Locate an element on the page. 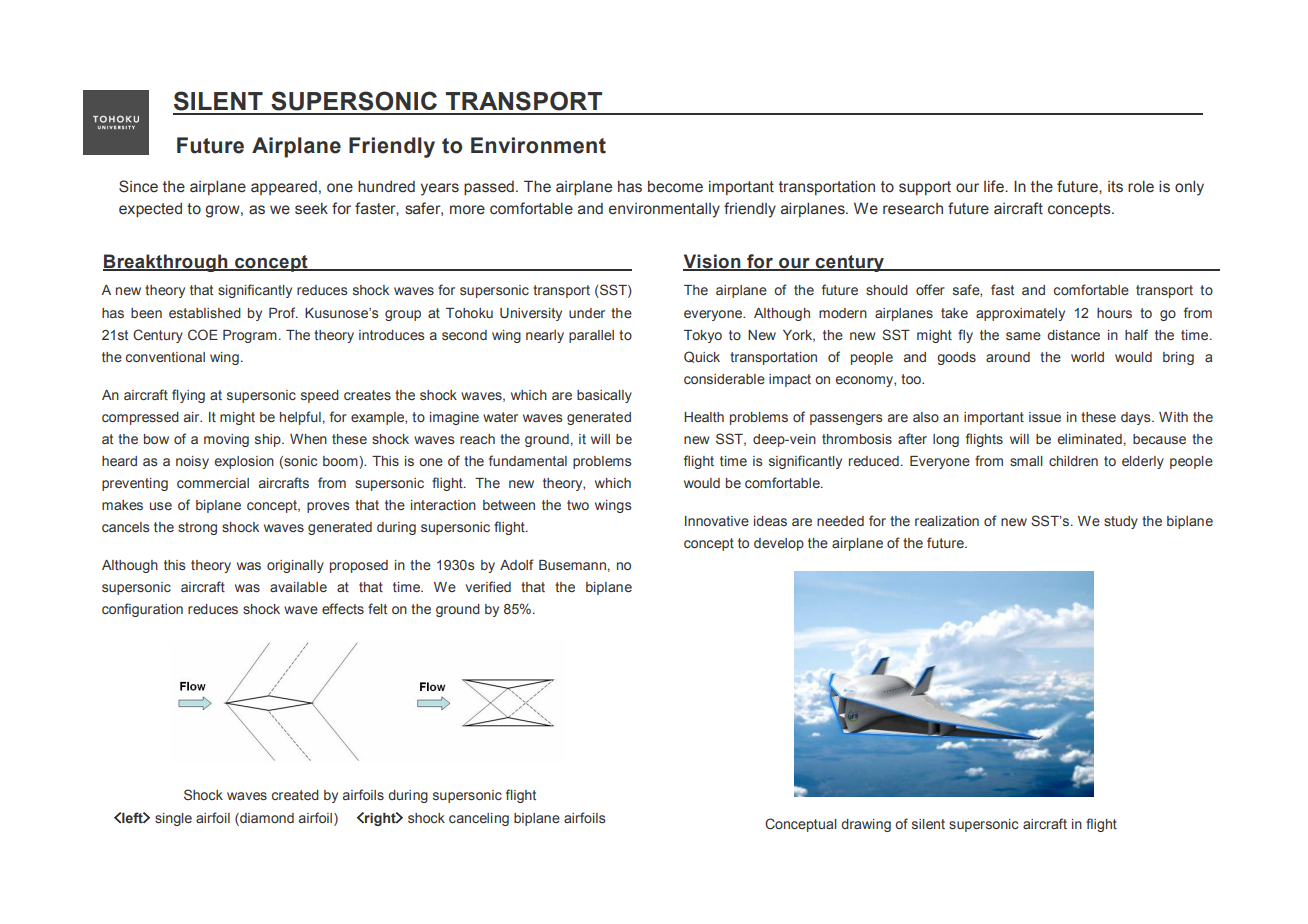  issue is located at coordinates (1045, 417).
